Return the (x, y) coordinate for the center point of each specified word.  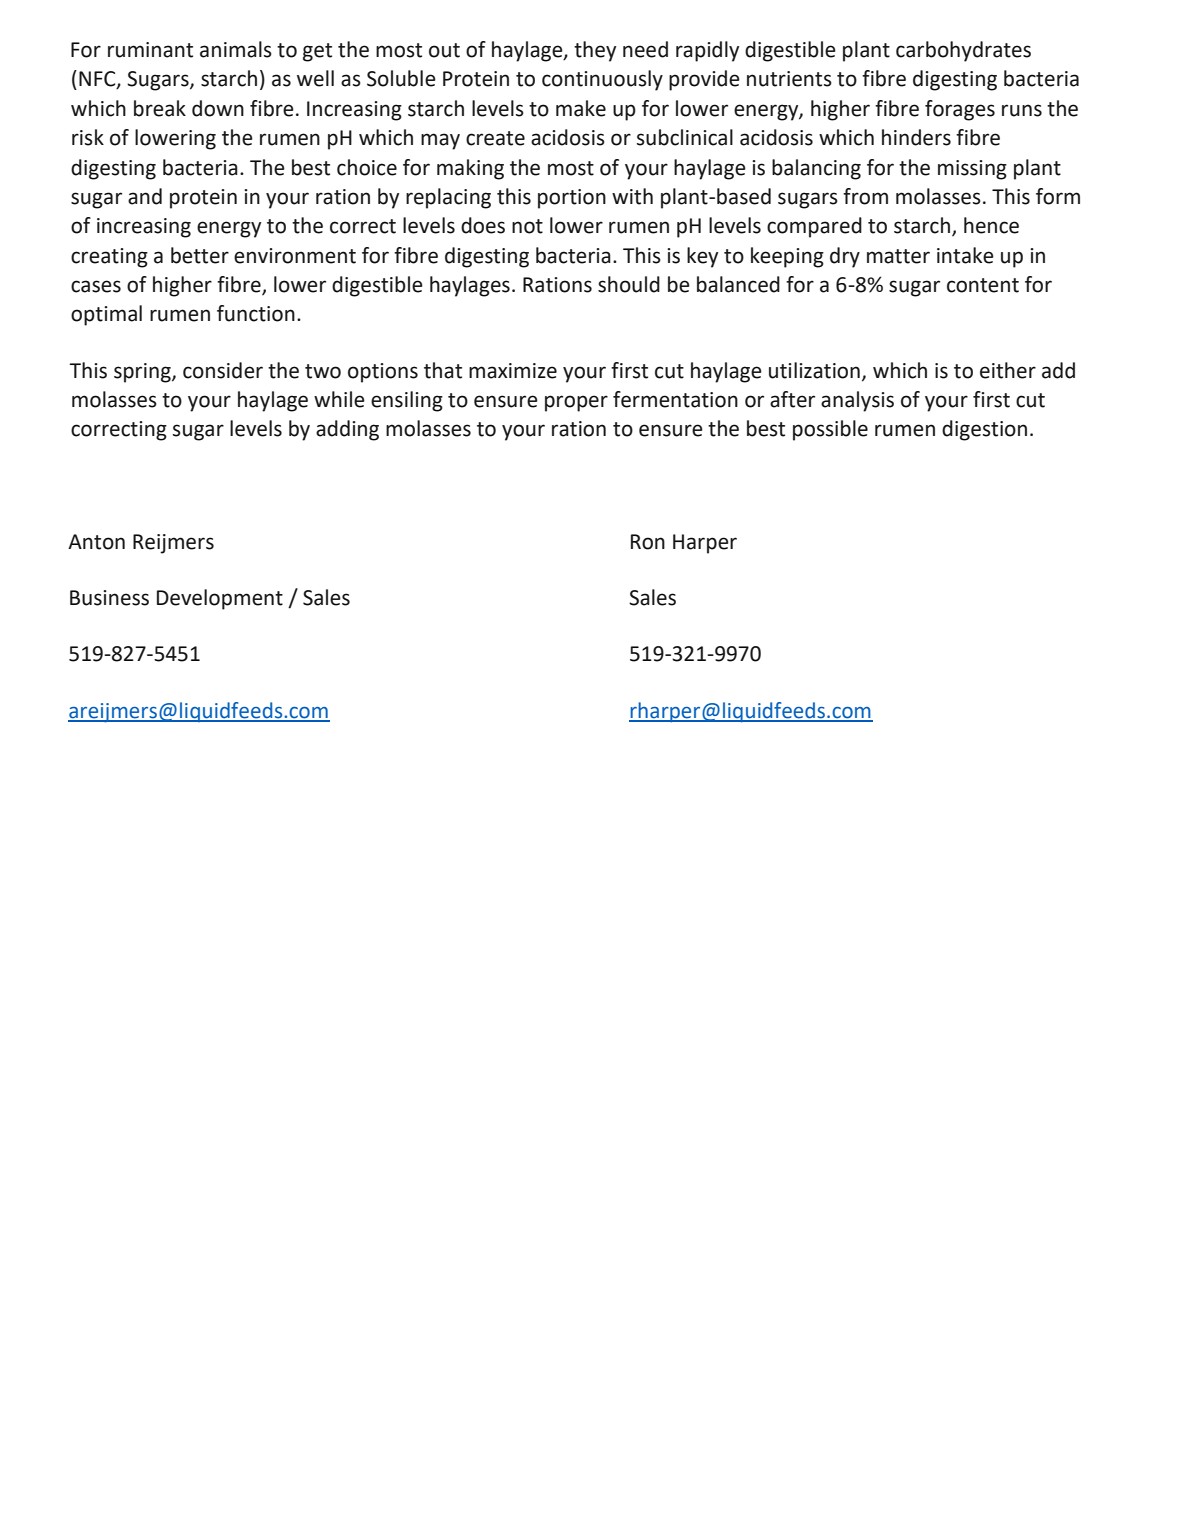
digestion (984, 430)
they (595, 51)
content (983, 285)
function (256, 313)
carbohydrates (963, 51)
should (629, 284)
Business (109, 598)
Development (220, 599)
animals (236, 49)
